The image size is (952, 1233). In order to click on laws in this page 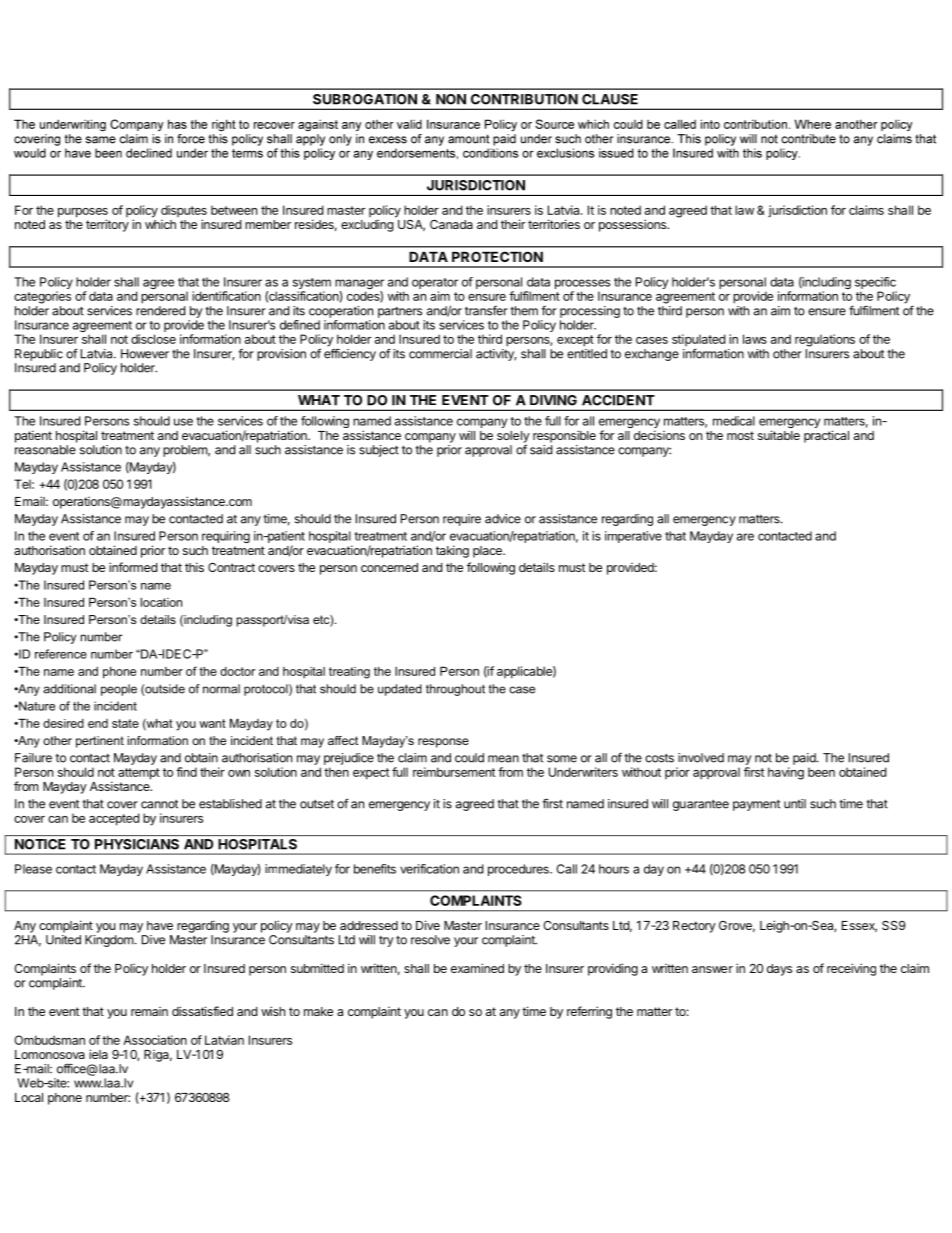, I will do `click(755, 339)`.
